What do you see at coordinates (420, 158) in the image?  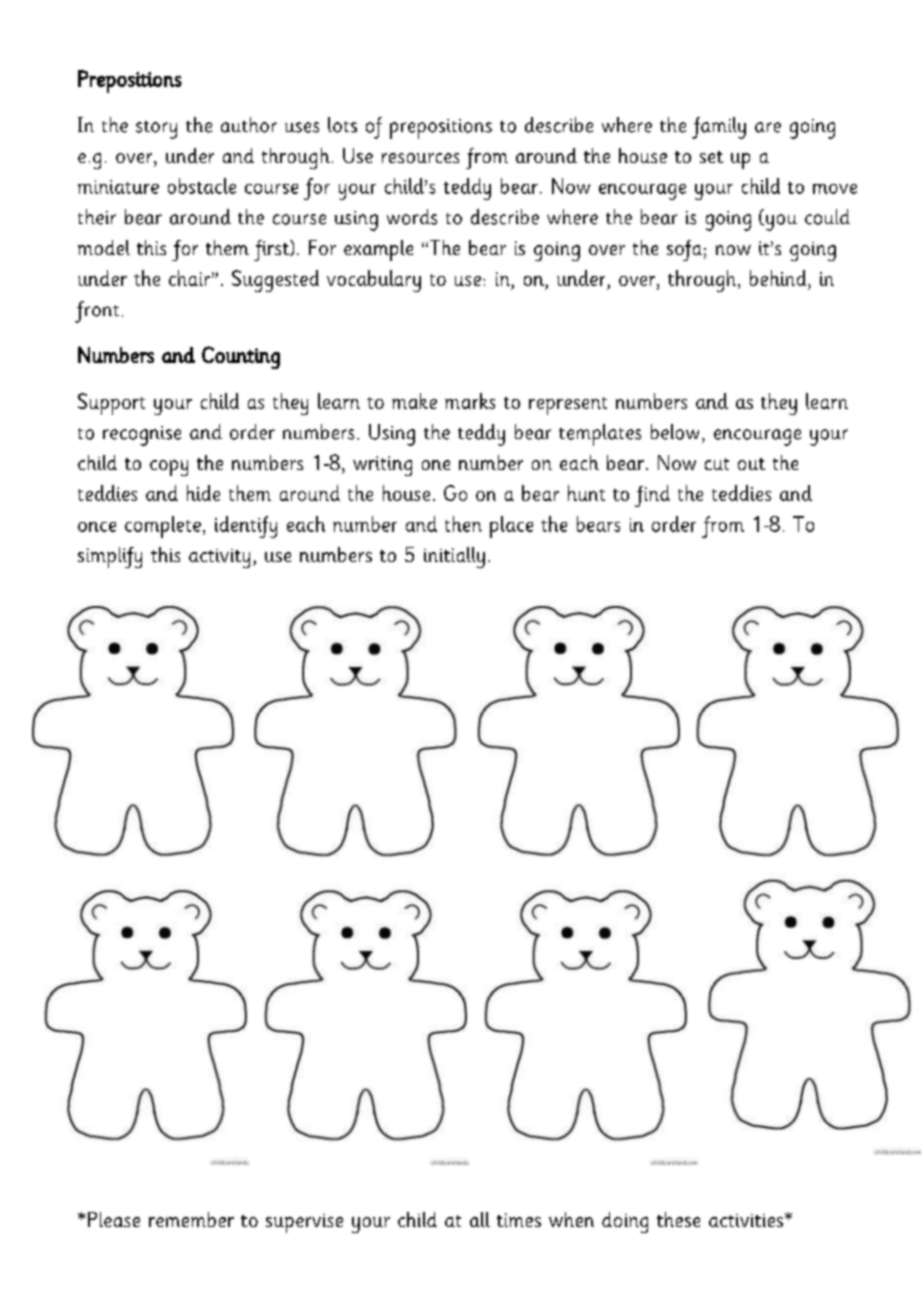 I see `resources` at bounding box center [420, 158].
